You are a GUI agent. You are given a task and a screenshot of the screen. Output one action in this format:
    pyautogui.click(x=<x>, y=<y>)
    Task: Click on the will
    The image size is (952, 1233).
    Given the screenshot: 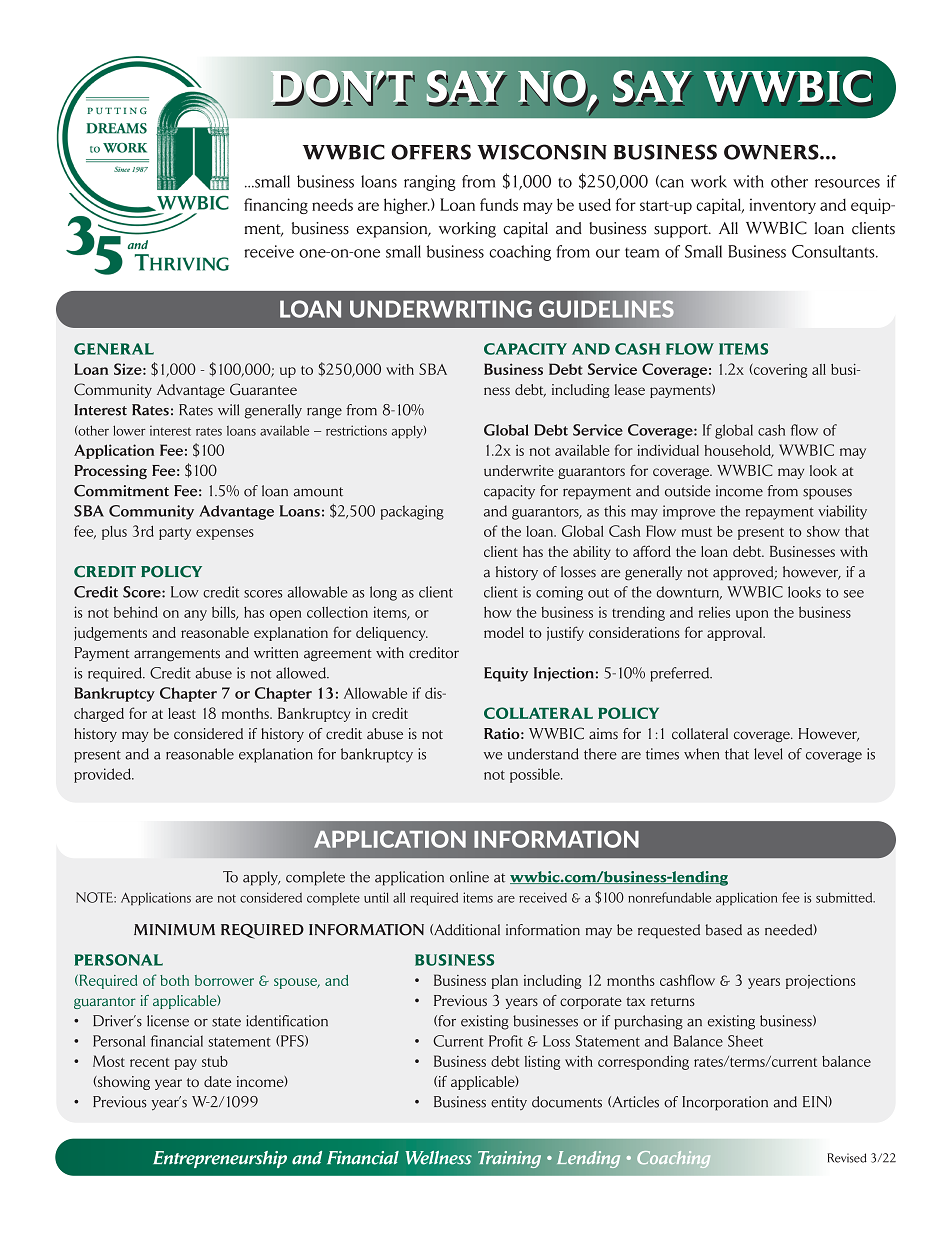 What is the action you would take?
    pyautogui.click(x=228, y=409)
